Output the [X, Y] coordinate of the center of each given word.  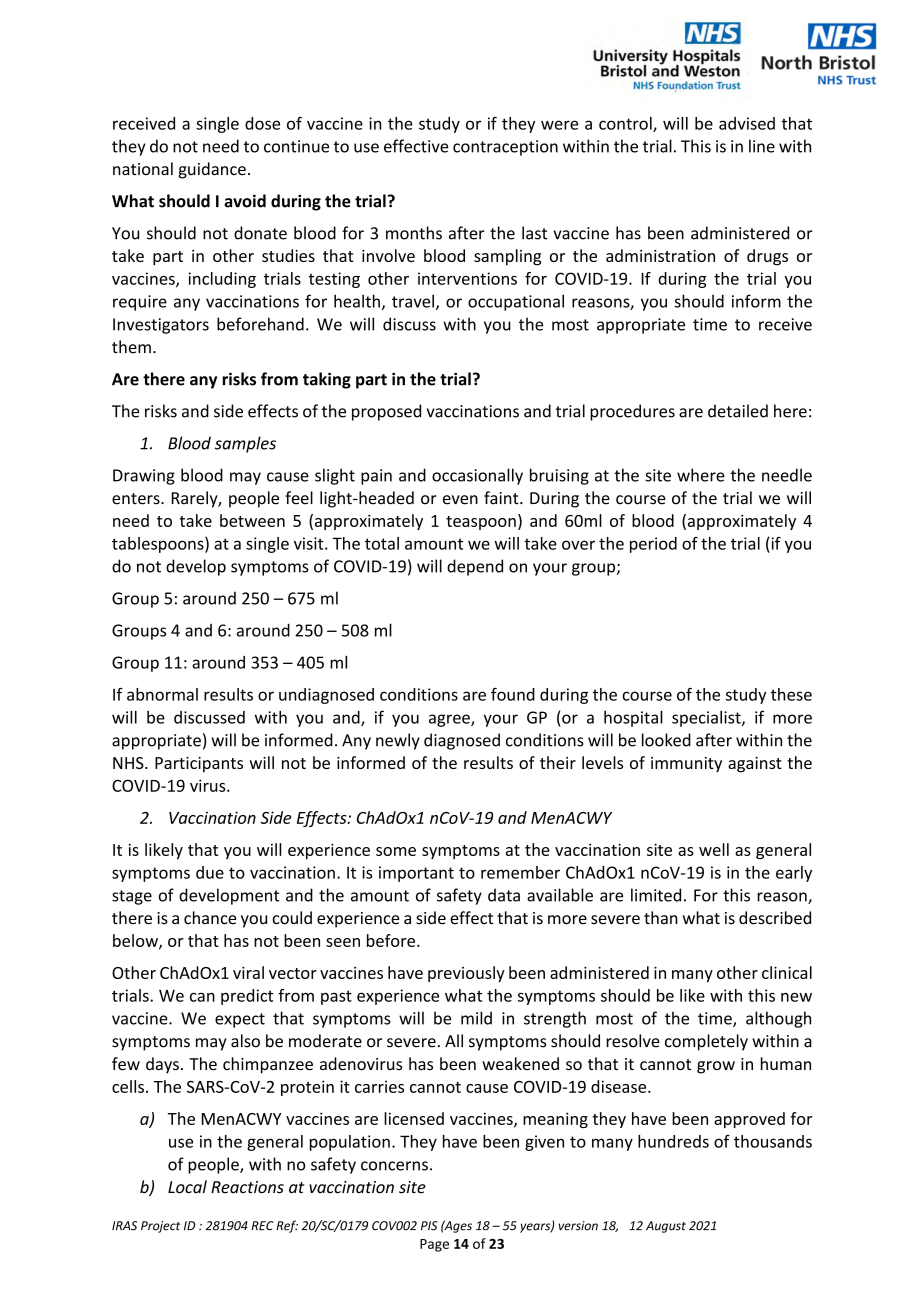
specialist [707, 719]
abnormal [162, 694]
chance [210, 918]
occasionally [477, 476]
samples [245, 444]
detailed [738, 411]
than [661, 918]
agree [450, 720]
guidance [212, 170]
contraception [505, 148]
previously [466, 974]
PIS [429, 1226]
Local [187, 1187]
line [762, 146]
